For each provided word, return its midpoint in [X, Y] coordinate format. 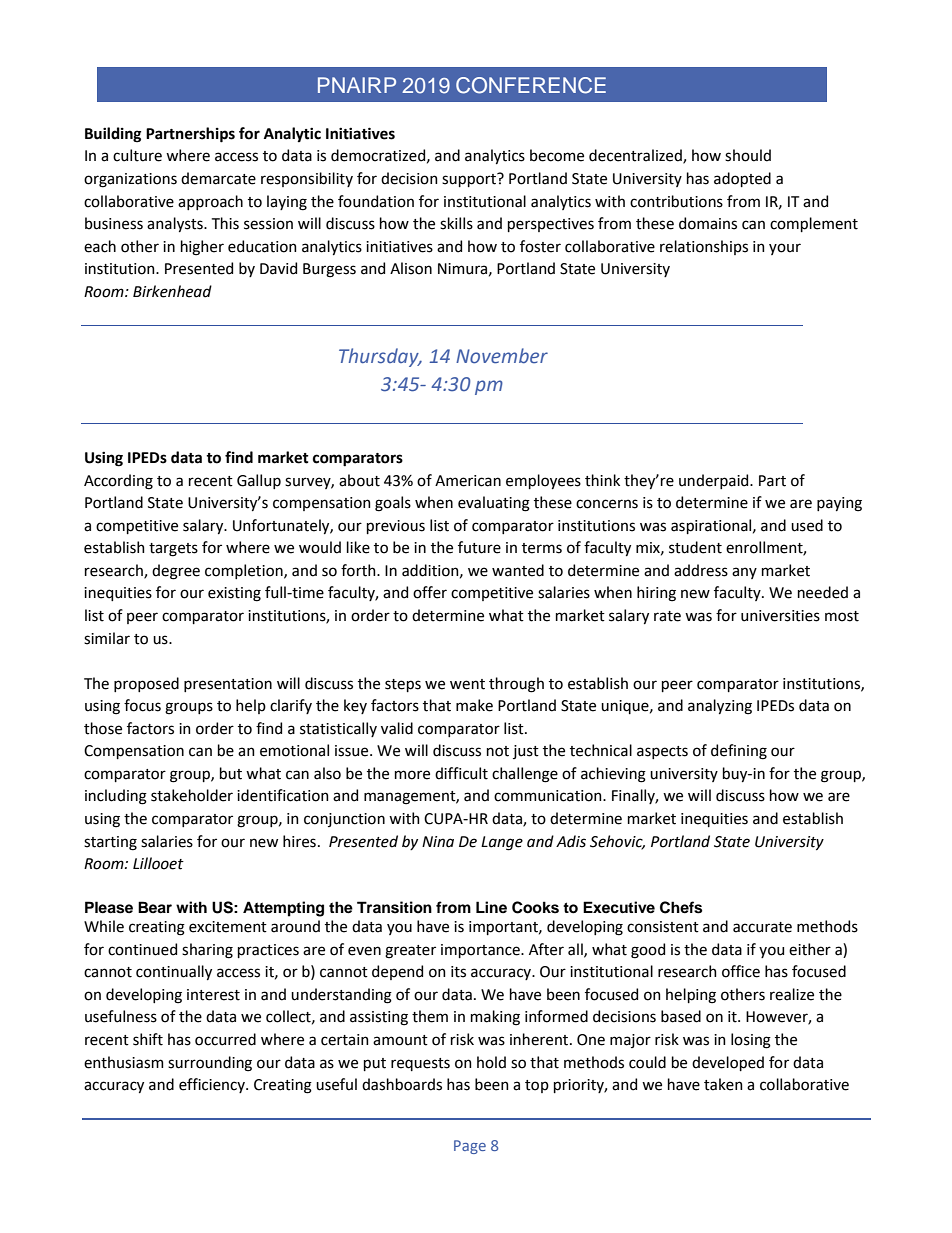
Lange [502, 843]
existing [234, 594]
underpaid [715, 481]
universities [780, 616]
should [748, 155]
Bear [155, 907]
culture [137, 155]
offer [430, 592]
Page [470, 1147]
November [502, 356]
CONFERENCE [531, 85]
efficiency [213, 1085]
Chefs [681, 907]
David [278, 268]
